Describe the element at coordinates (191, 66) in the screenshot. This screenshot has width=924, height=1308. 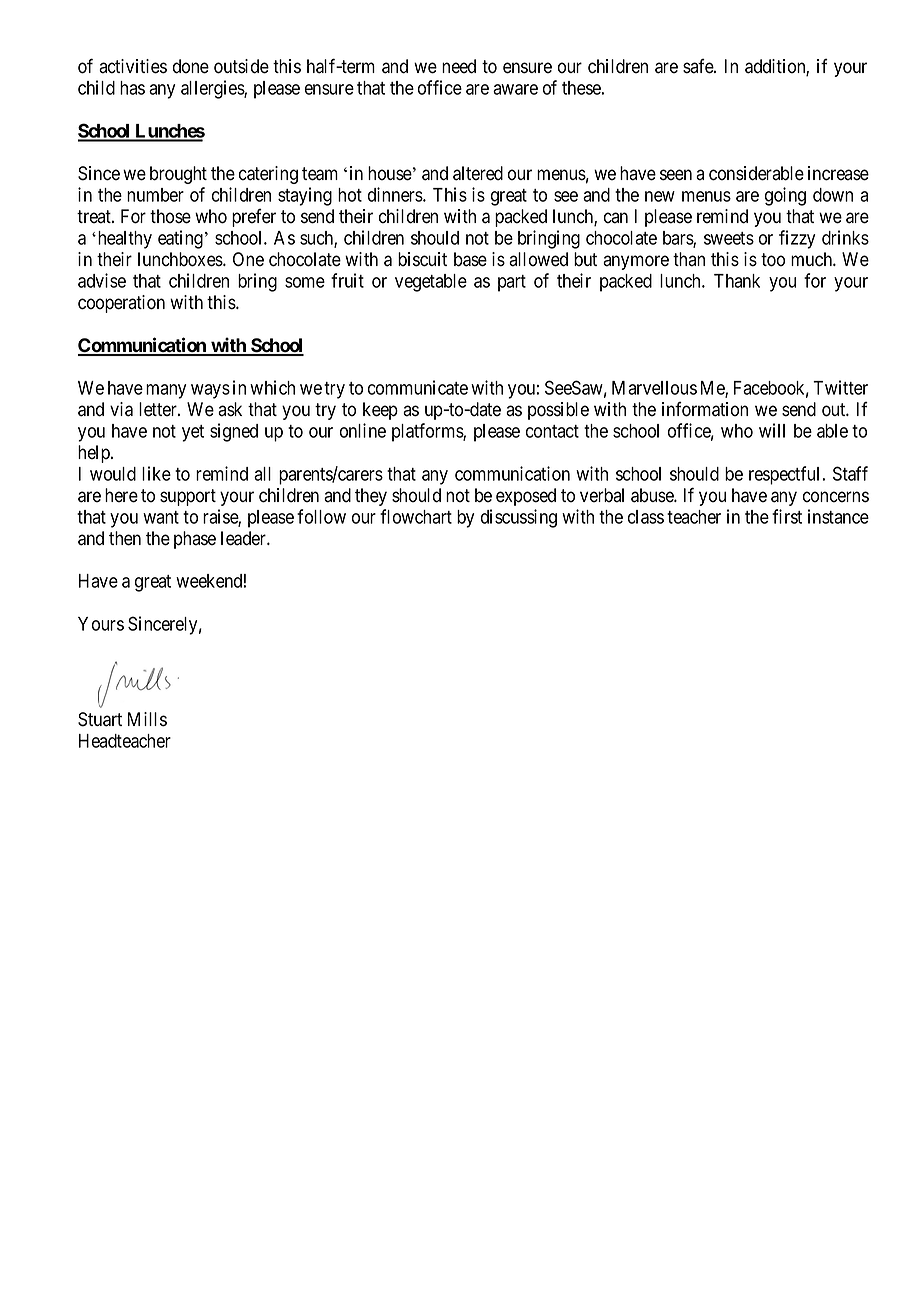
I see `done` at that location.
